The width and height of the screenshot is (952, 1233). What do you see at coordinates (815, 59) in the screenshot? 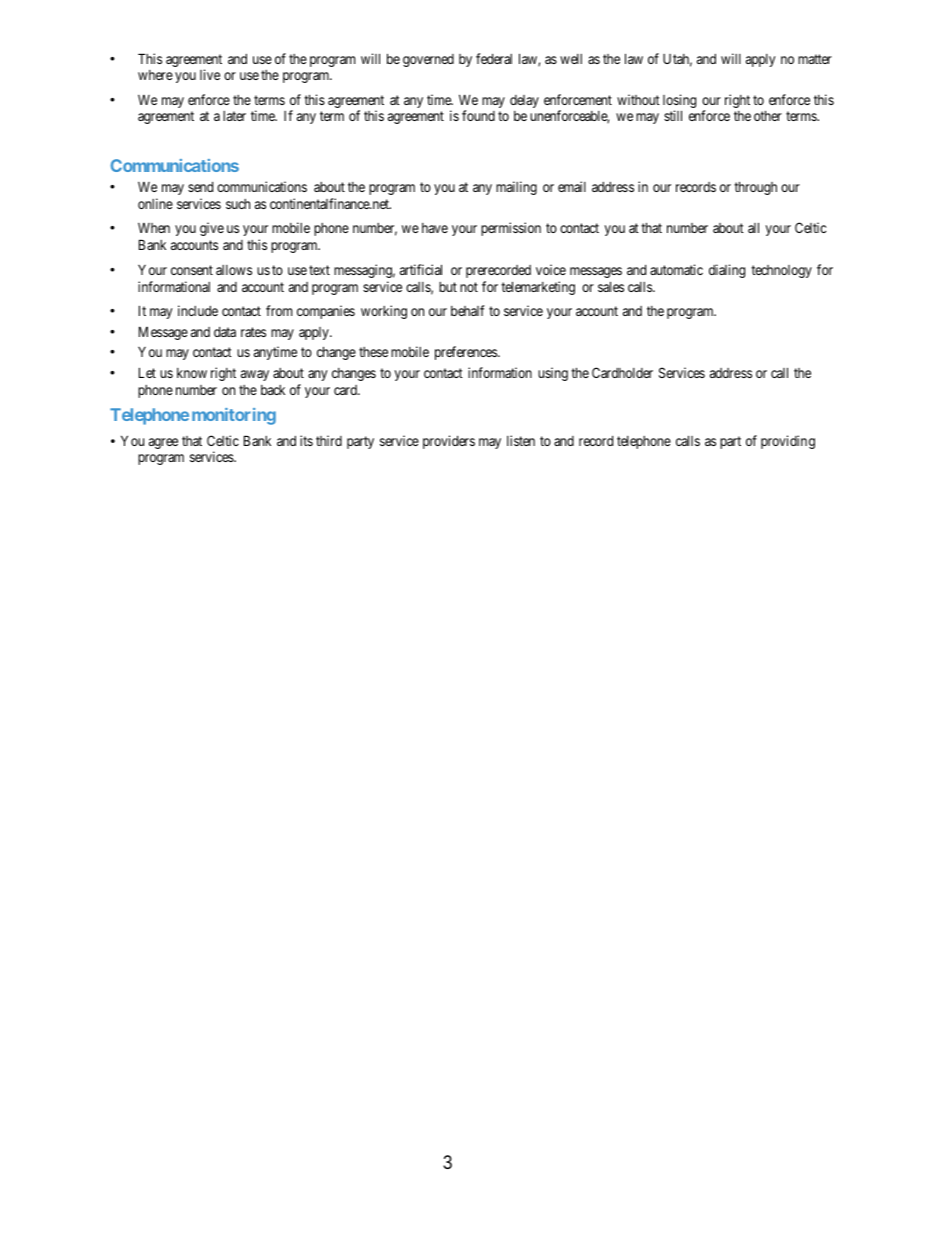
I see `matter` at bounding box center [815, 59].
